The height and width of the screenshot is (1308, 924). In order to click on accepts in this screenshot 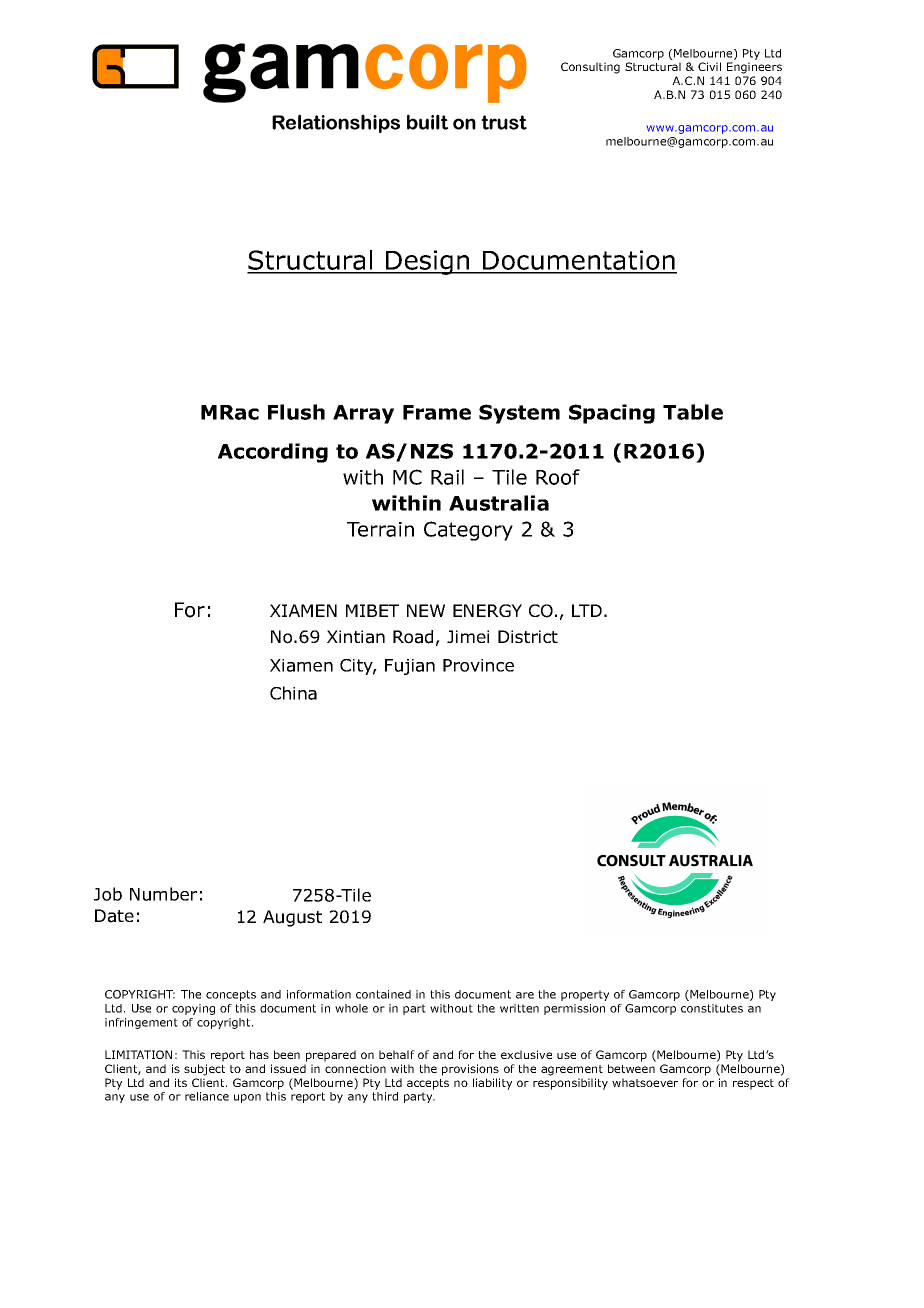, I will do `click(428, 1084)`.
